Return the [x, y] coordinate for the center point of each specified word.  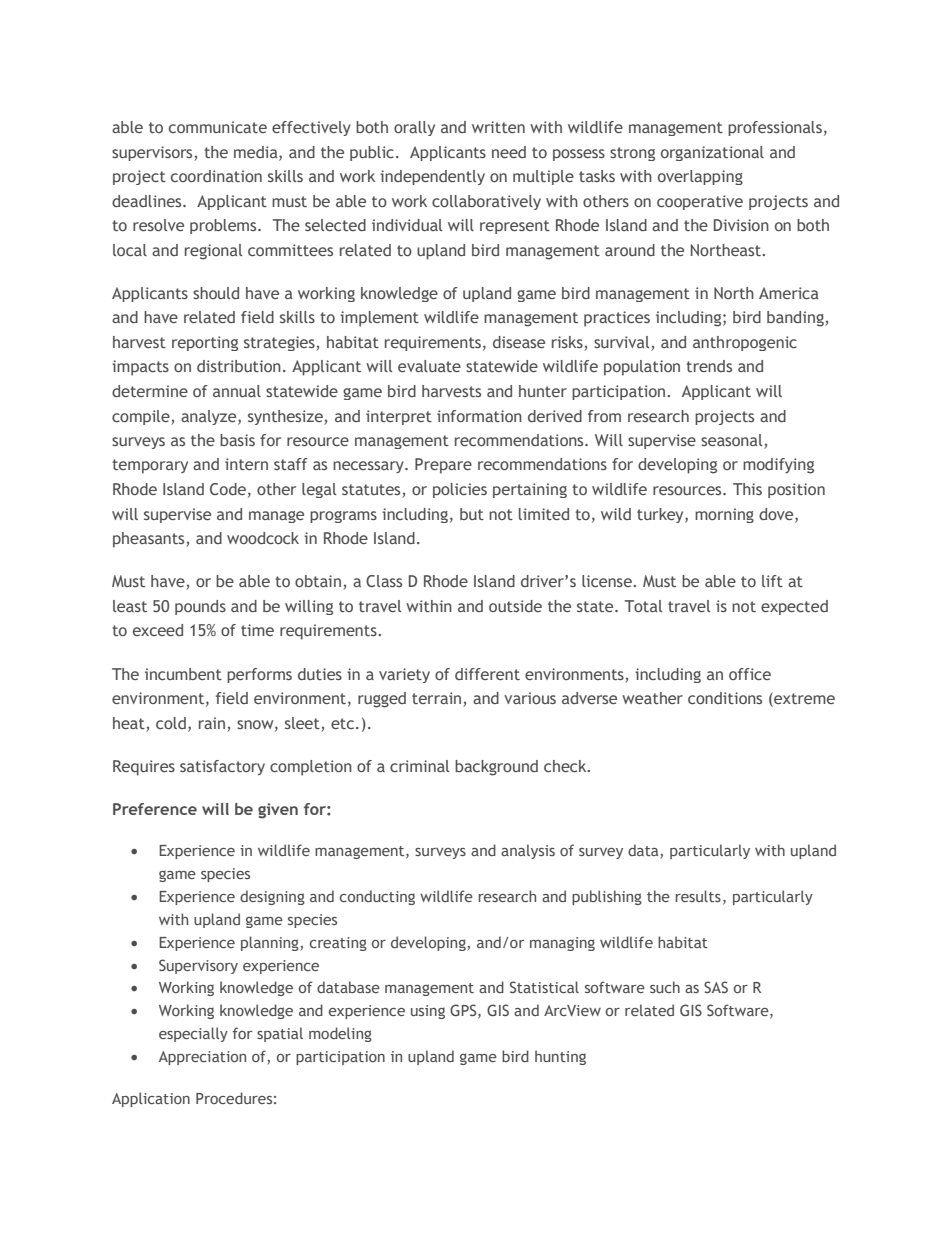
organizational [712, 153]
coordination [216, 176]
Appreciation [202, 1058]
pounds [200, 607]
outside [515, 606]
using [428, 1012]
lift [772, 581]
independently [432, 177]
